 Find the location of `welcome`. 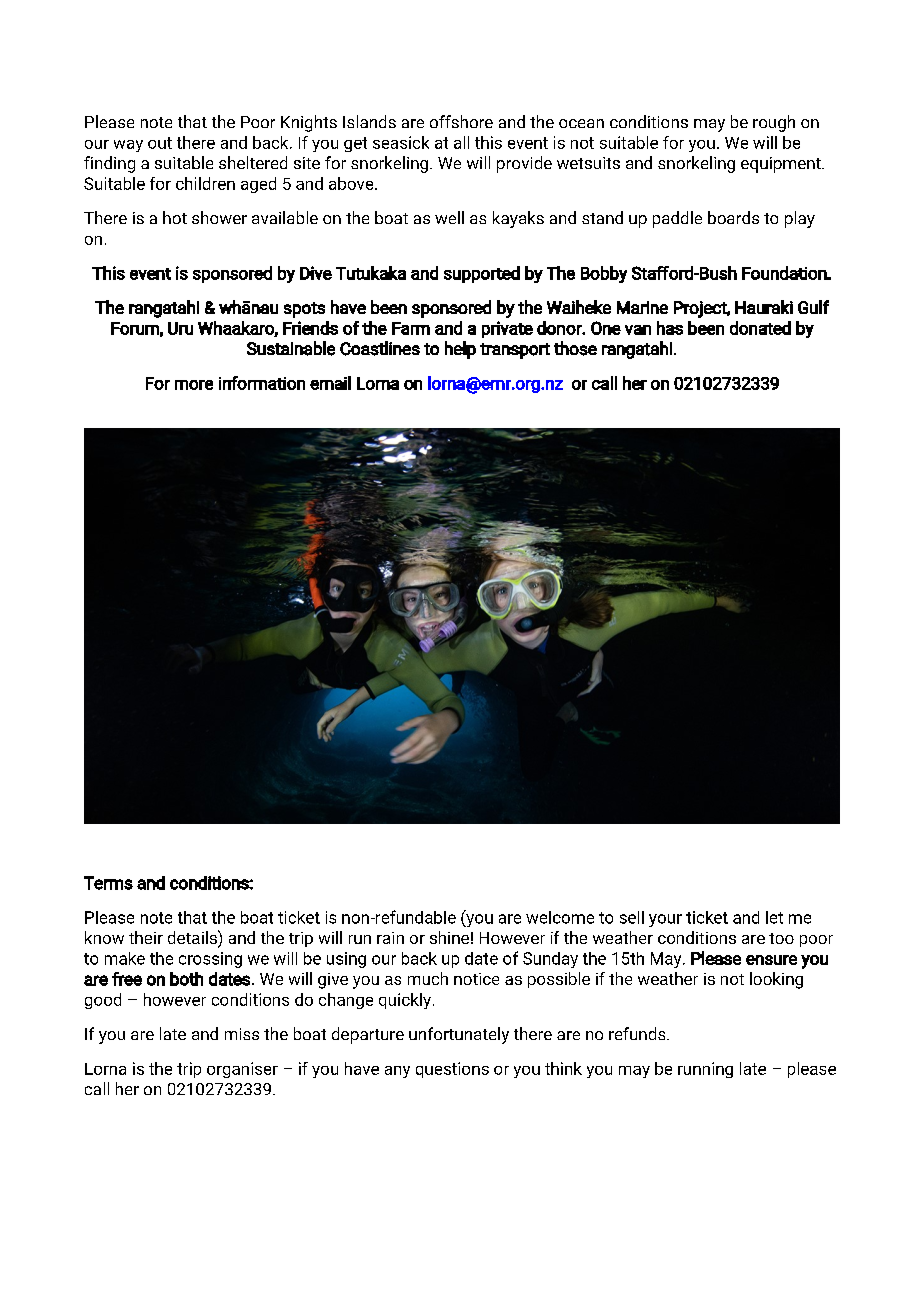

welcome is located at coordinates (560, 917).
